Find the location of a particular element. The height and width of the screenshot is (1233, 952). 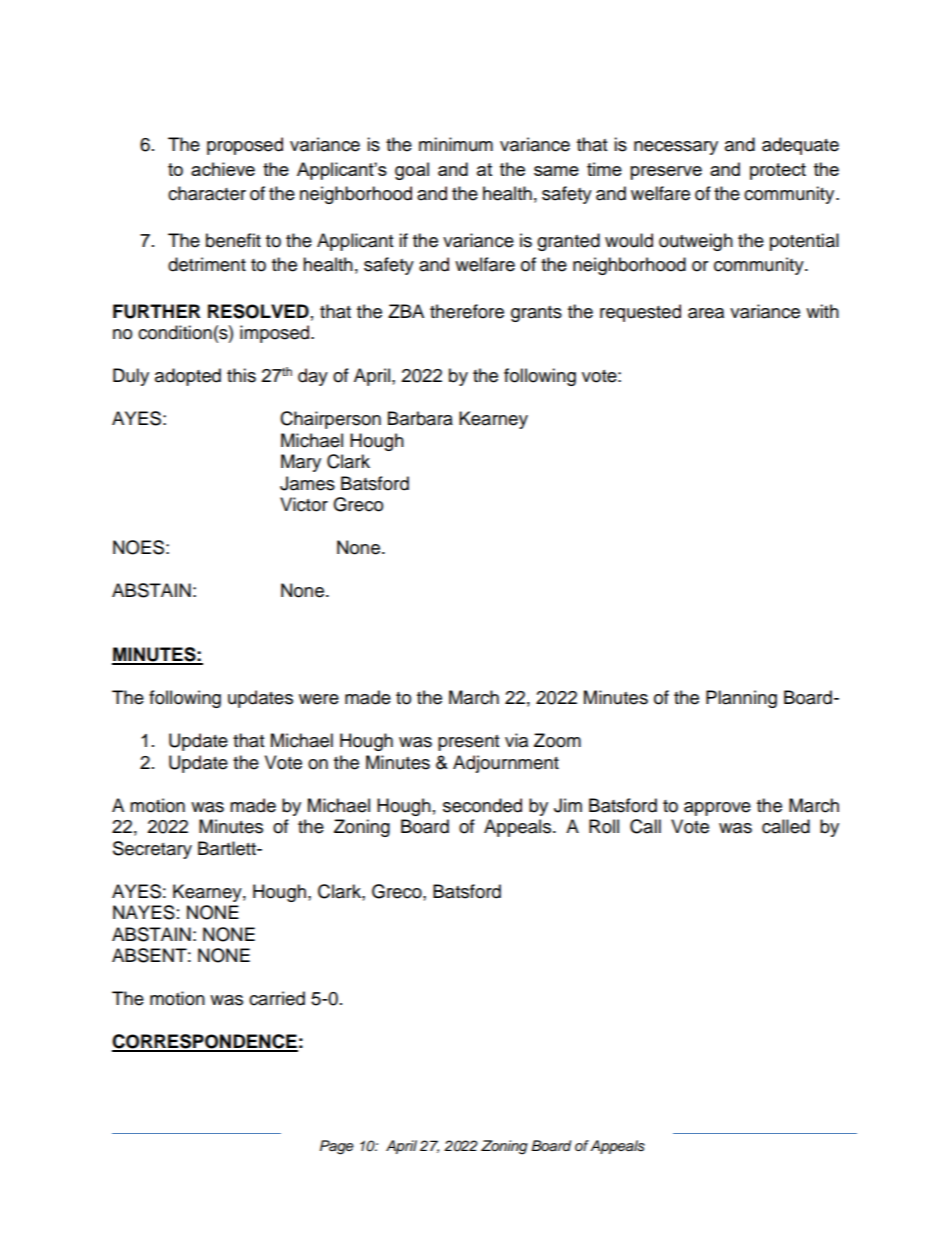

CORRESPONDENCE is located at coordinates (205, 1042).
